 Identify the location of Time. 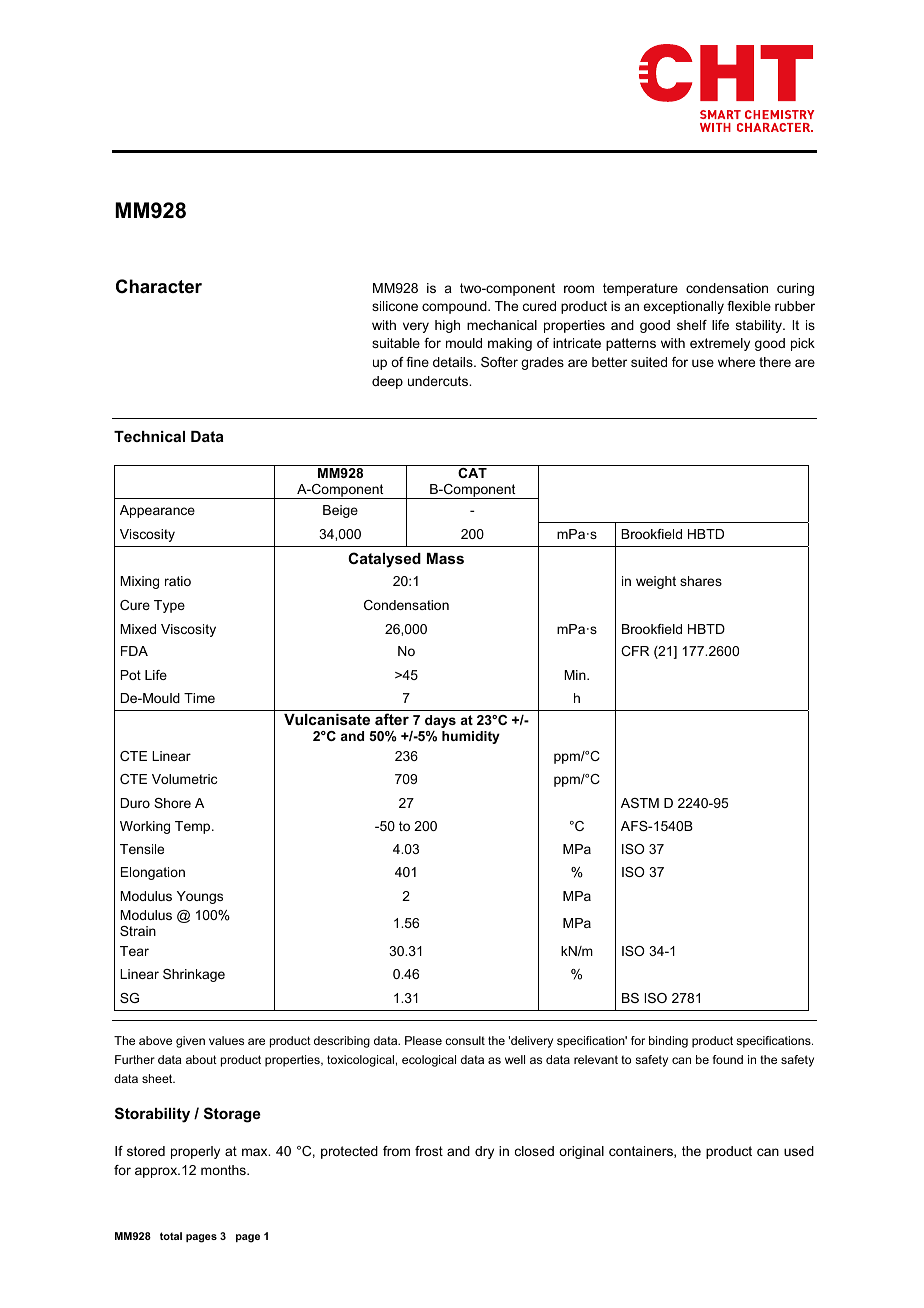
(199, 698).
